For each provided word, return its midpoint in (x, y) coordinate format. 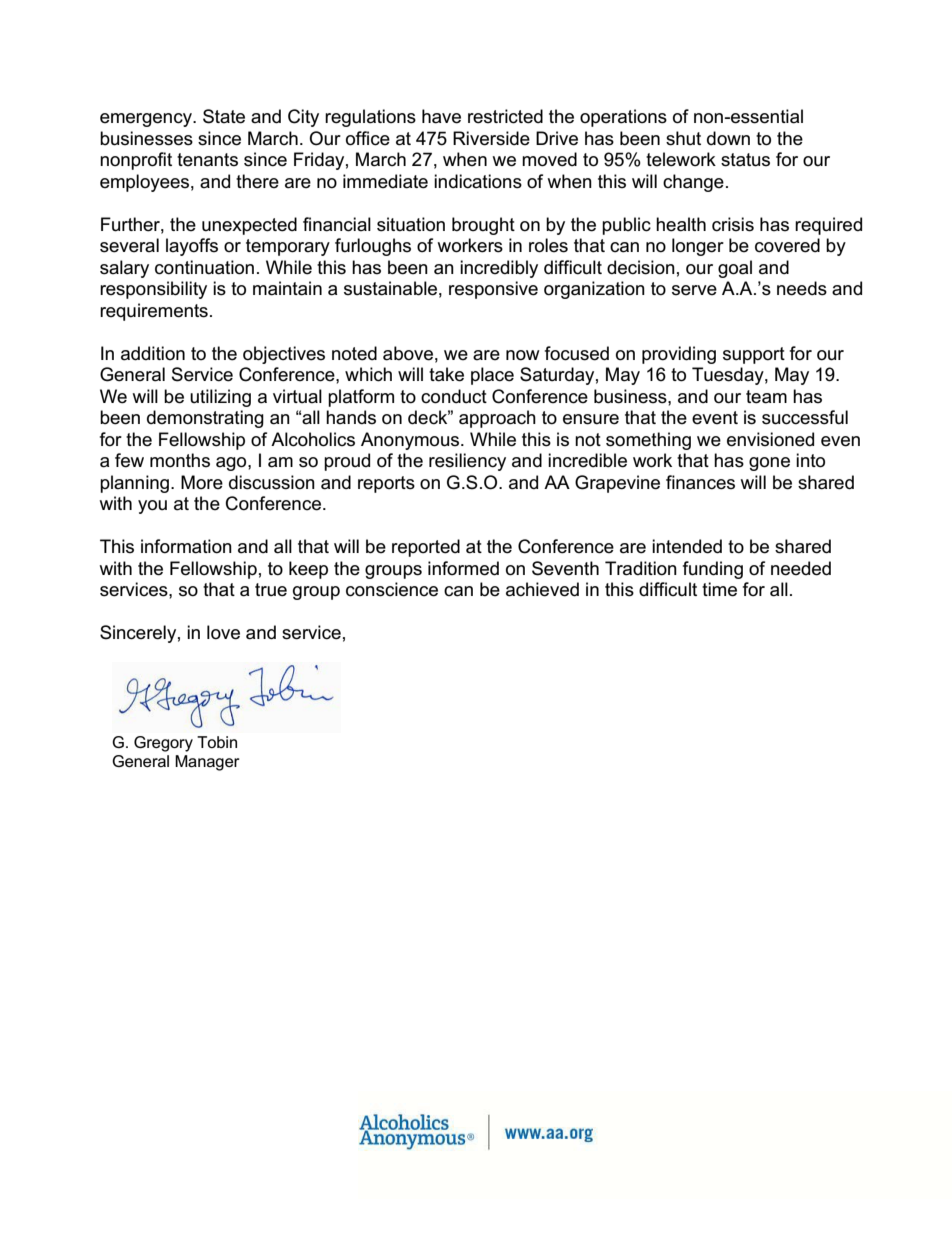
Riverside (491, 138)
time (719, 589)
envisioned (770, 439)
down (728, 138)
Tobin (217, 742)
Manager (207, 763)
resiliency (467, 462)
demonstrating (205, 419)
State (224, 116)
